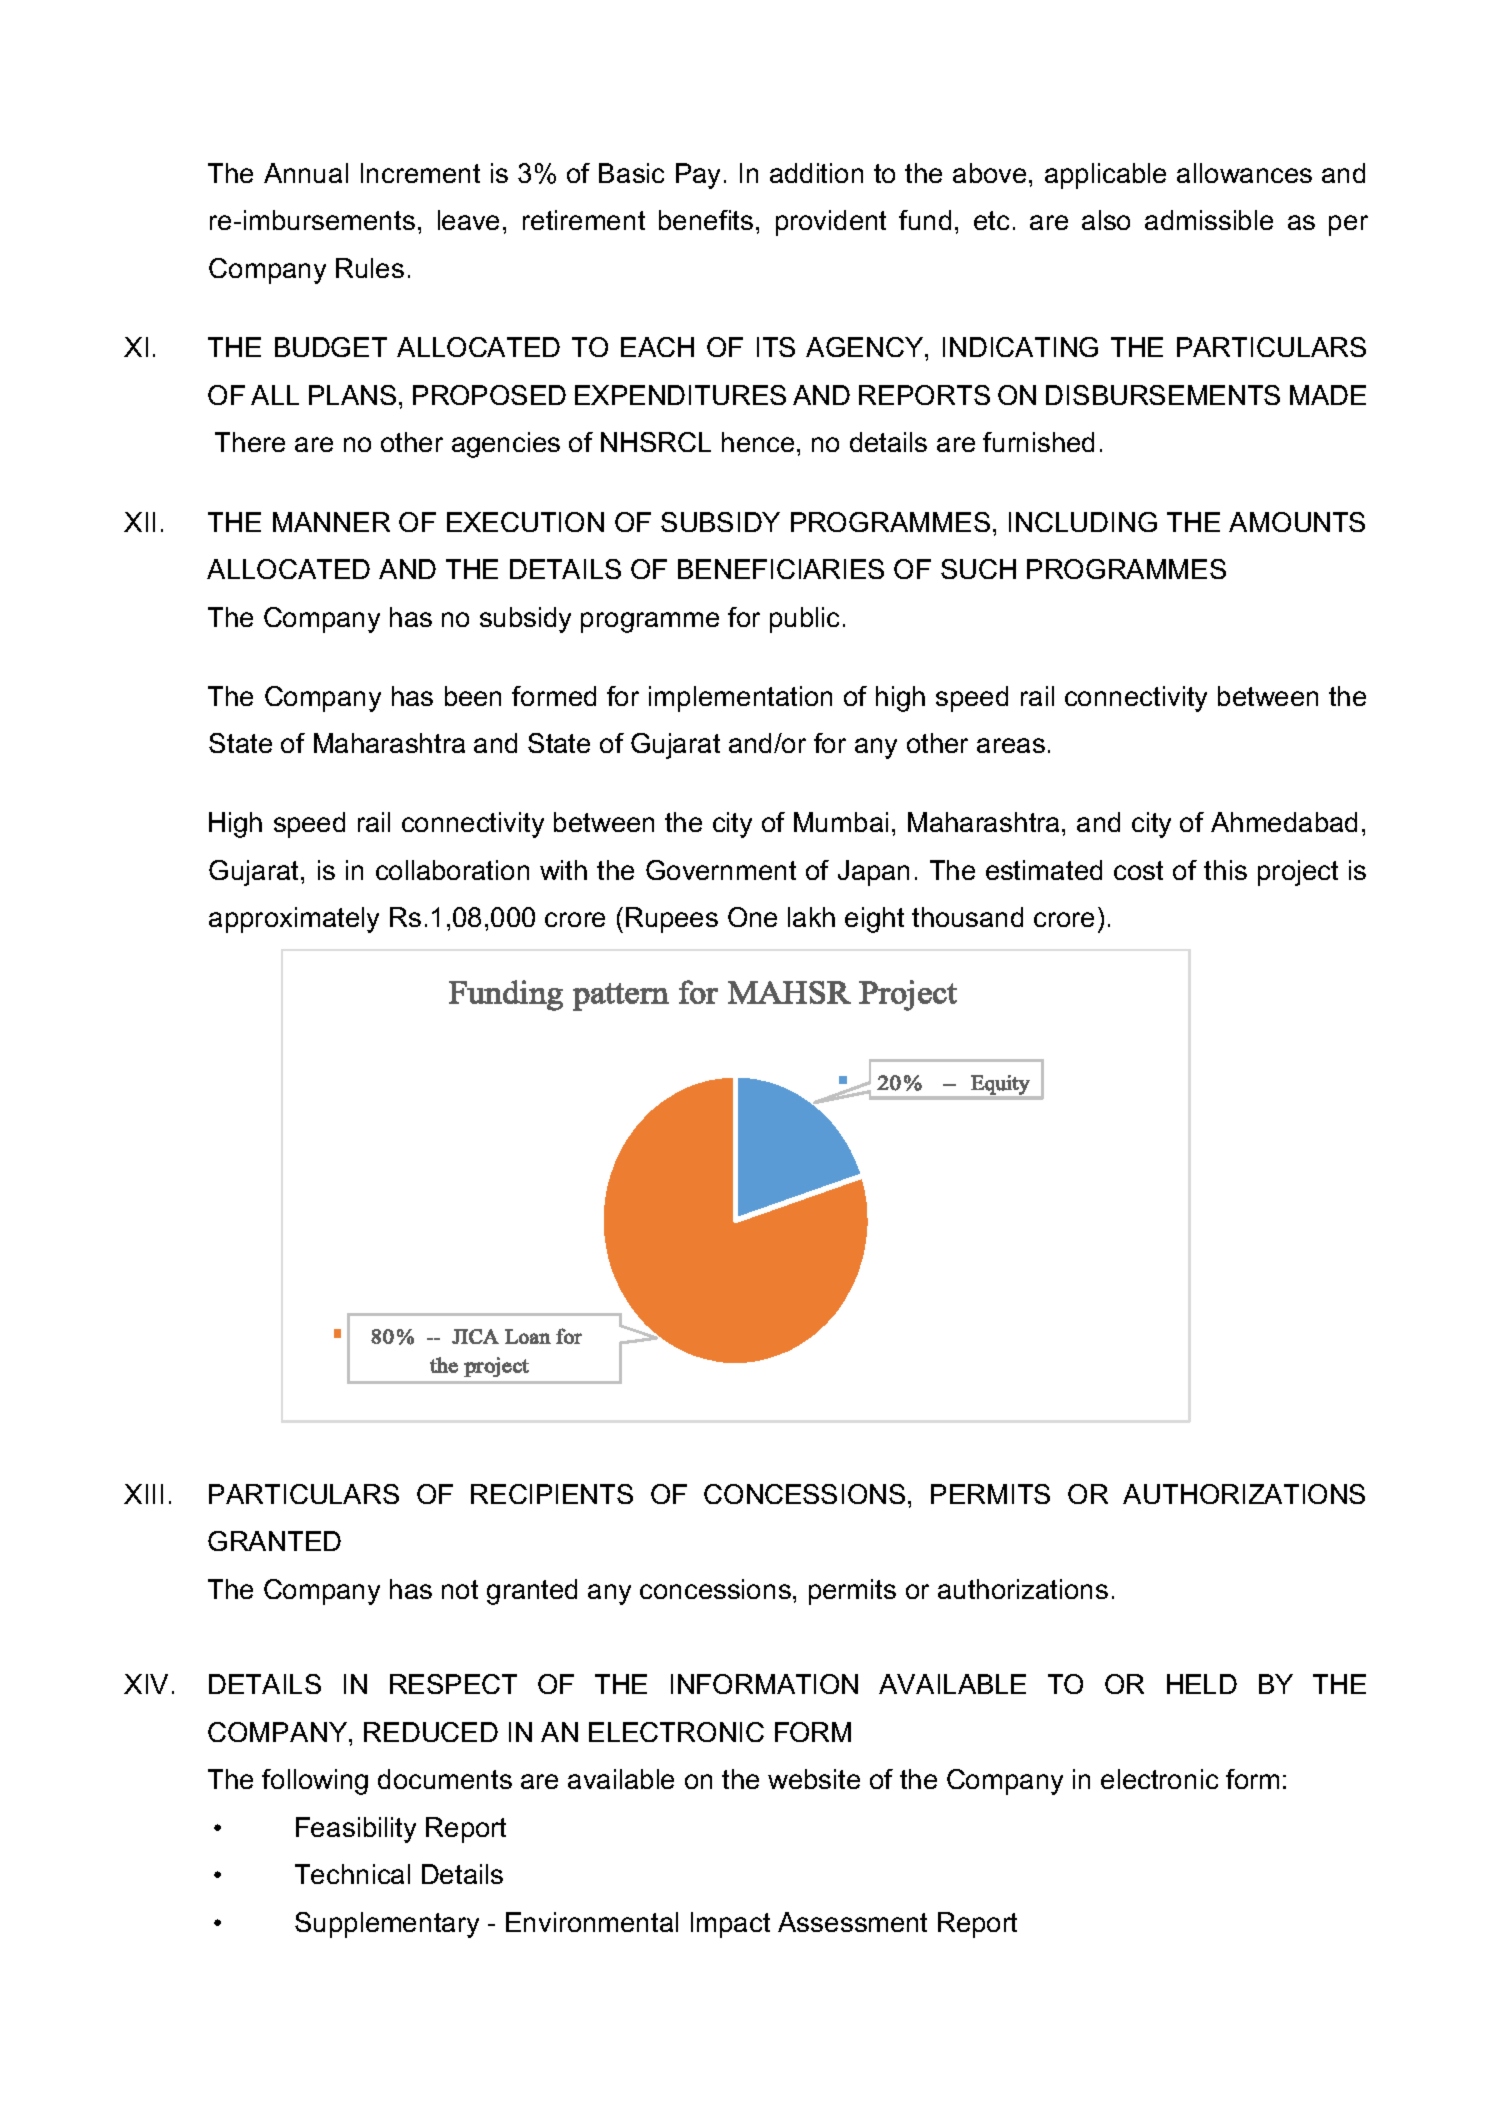 Image resolution: width=1491 pixels, height=2110 pixels. What do you see at coordinates (1225, 870) in the page?
I see `this` at bounding box center [1225, 870].
